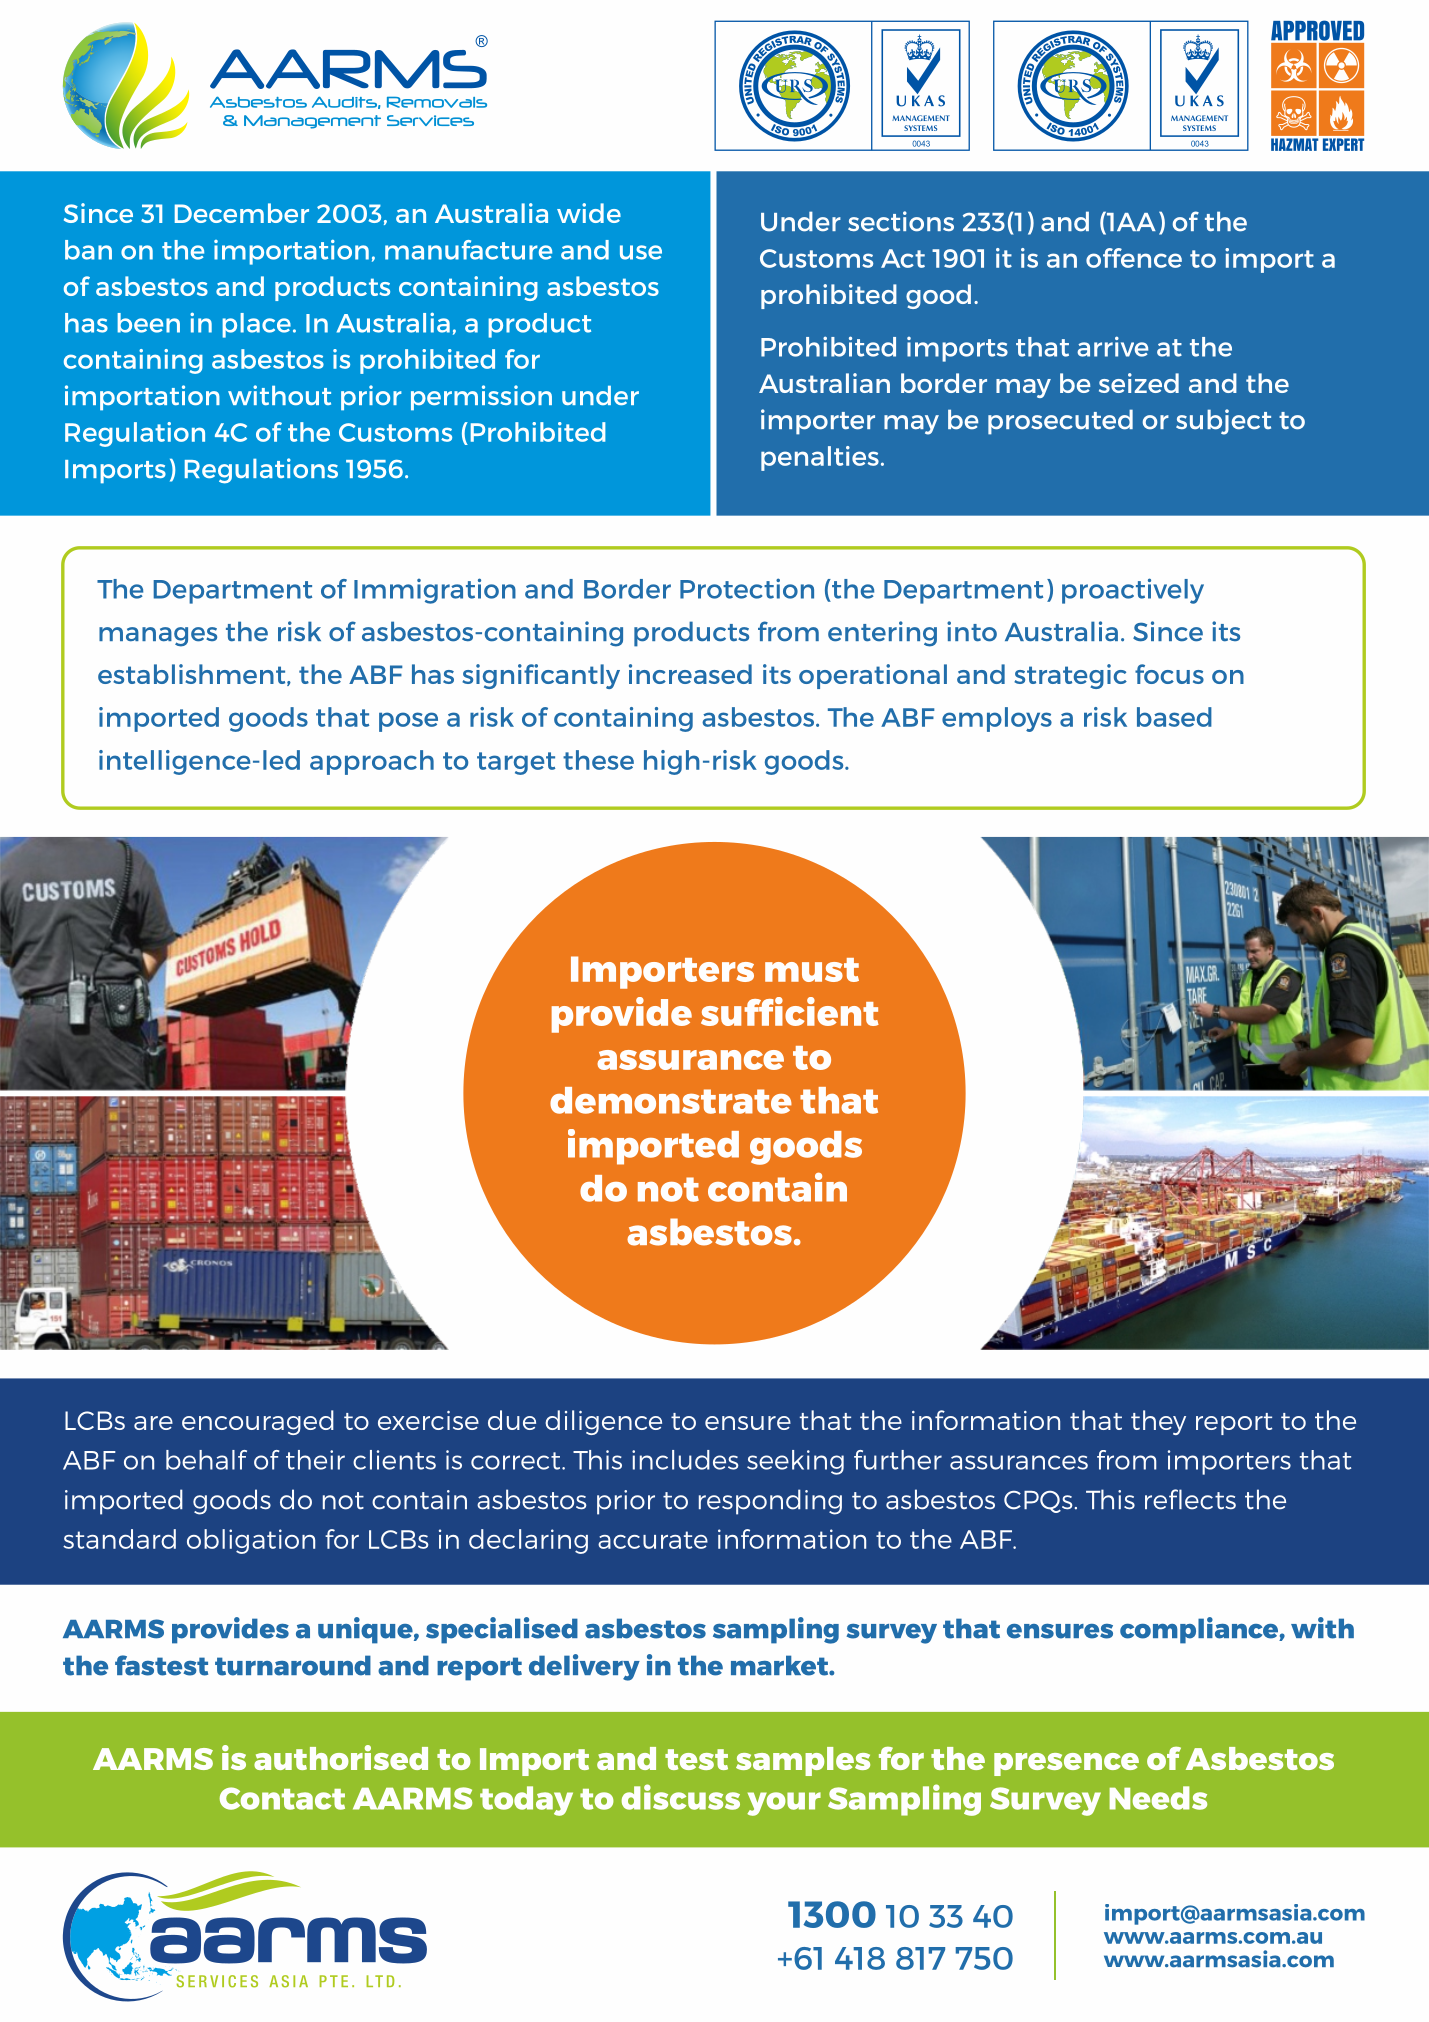  What do you see at coordinates (282, 1798) in the document?
I see `Contact` at bounding box center [282, 1798].
